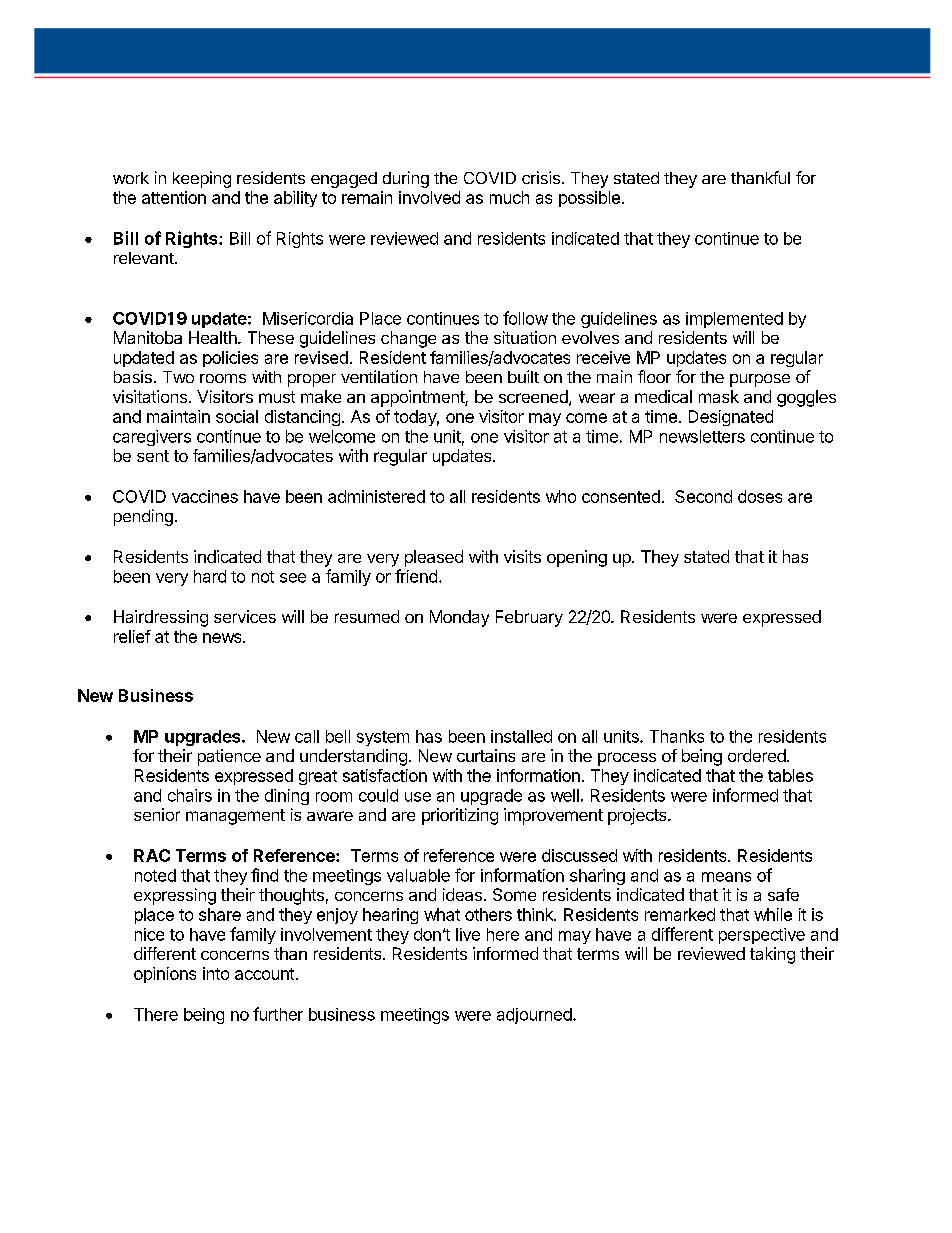 The image size is (952, 1233). Describe the element at coordinates (460, 816) in the image. I see `prioritizing` at that location.
